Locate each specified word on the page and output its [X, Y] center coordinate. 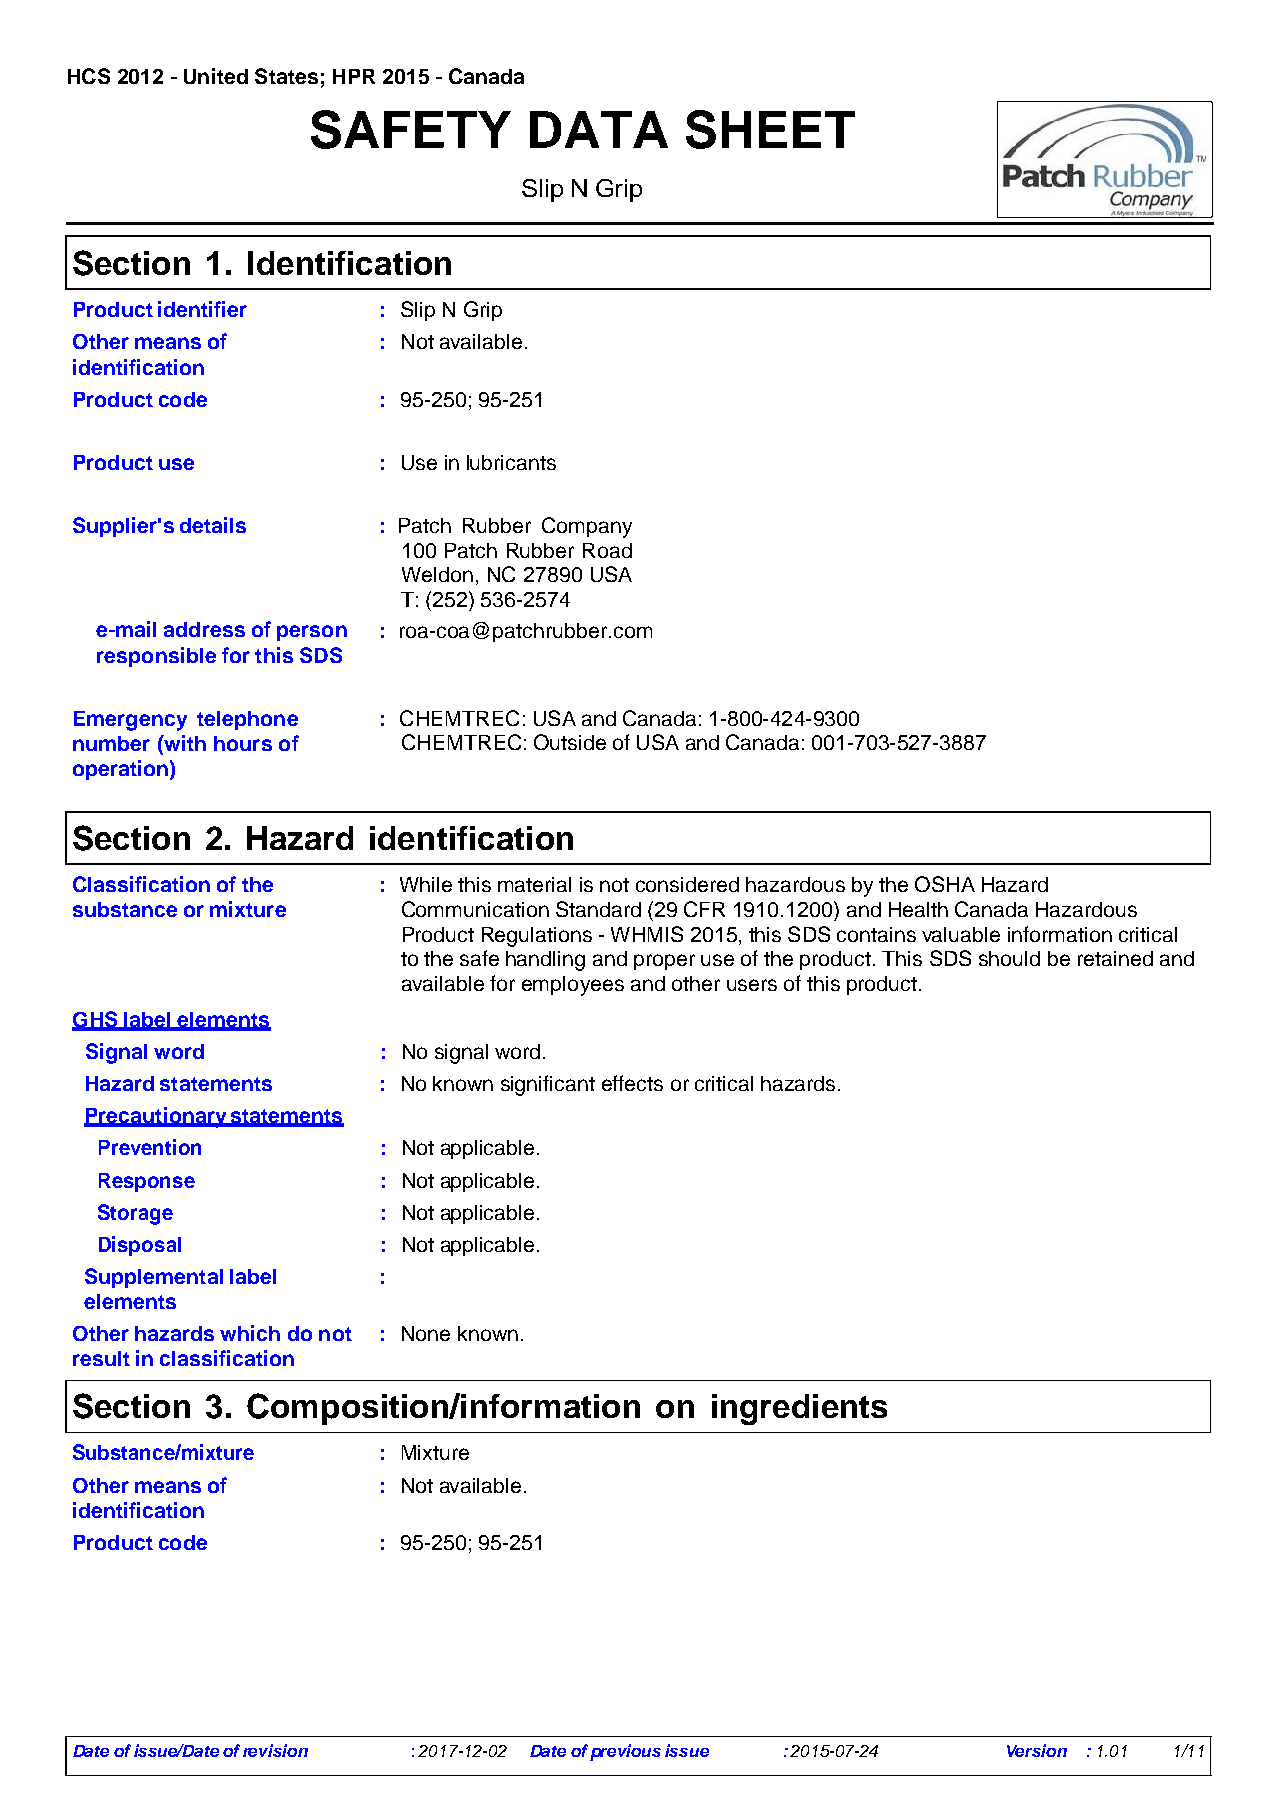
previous [625, 1752]
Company [587, 527]
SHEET [770, 129]
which [250, 1333]
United [216, 76]
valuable [961, 934]
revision [275, 1750]
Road [607, 550]
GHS [96, 1020]
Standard [598, 909]
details [213, 525]
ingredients [799, 1409]
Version [1037, 1750]
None [426, 1333]
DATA [599, 129]
